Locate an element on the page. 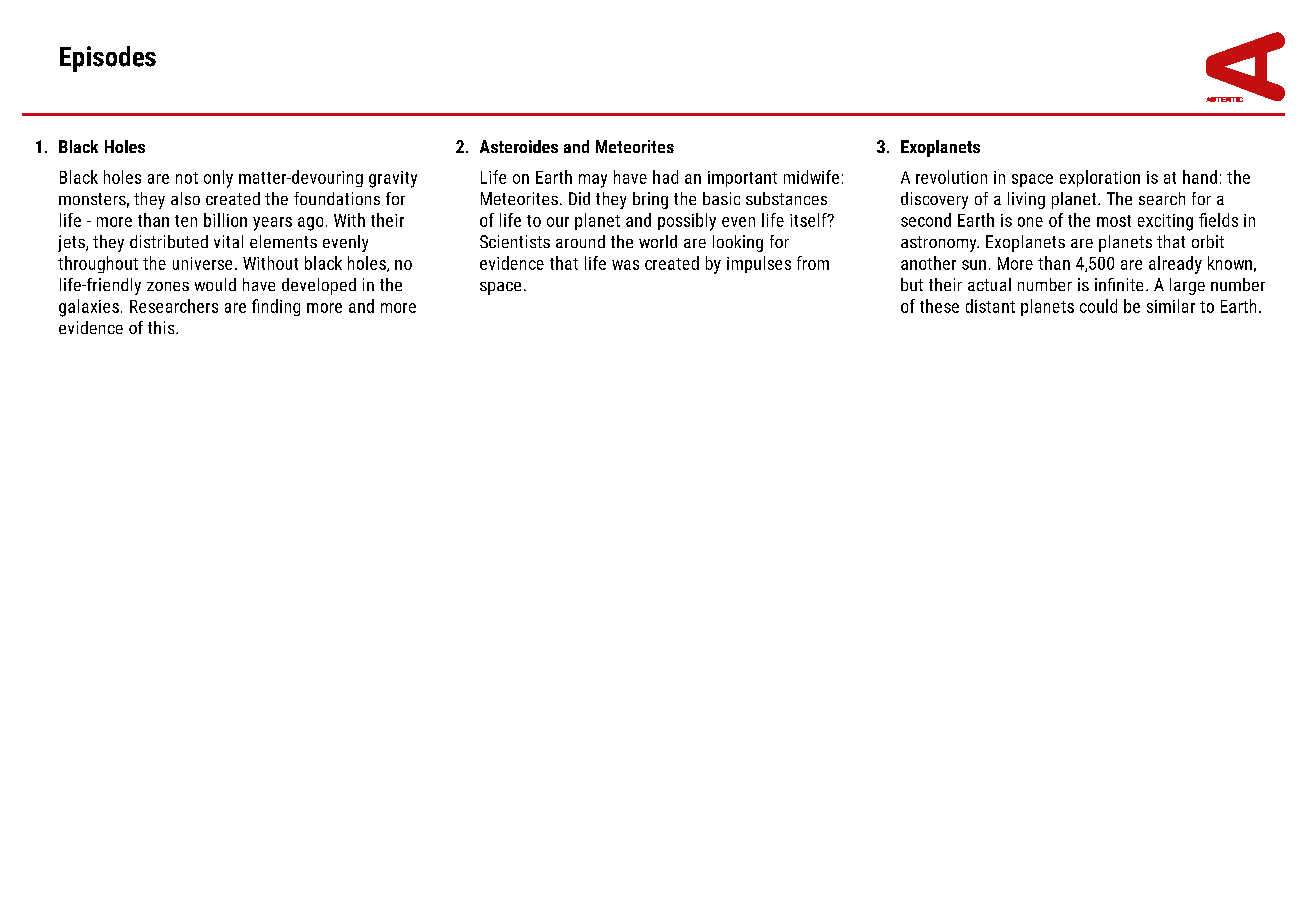 This page has height=924, width=1308. world is located at coordinates (658, 241).
